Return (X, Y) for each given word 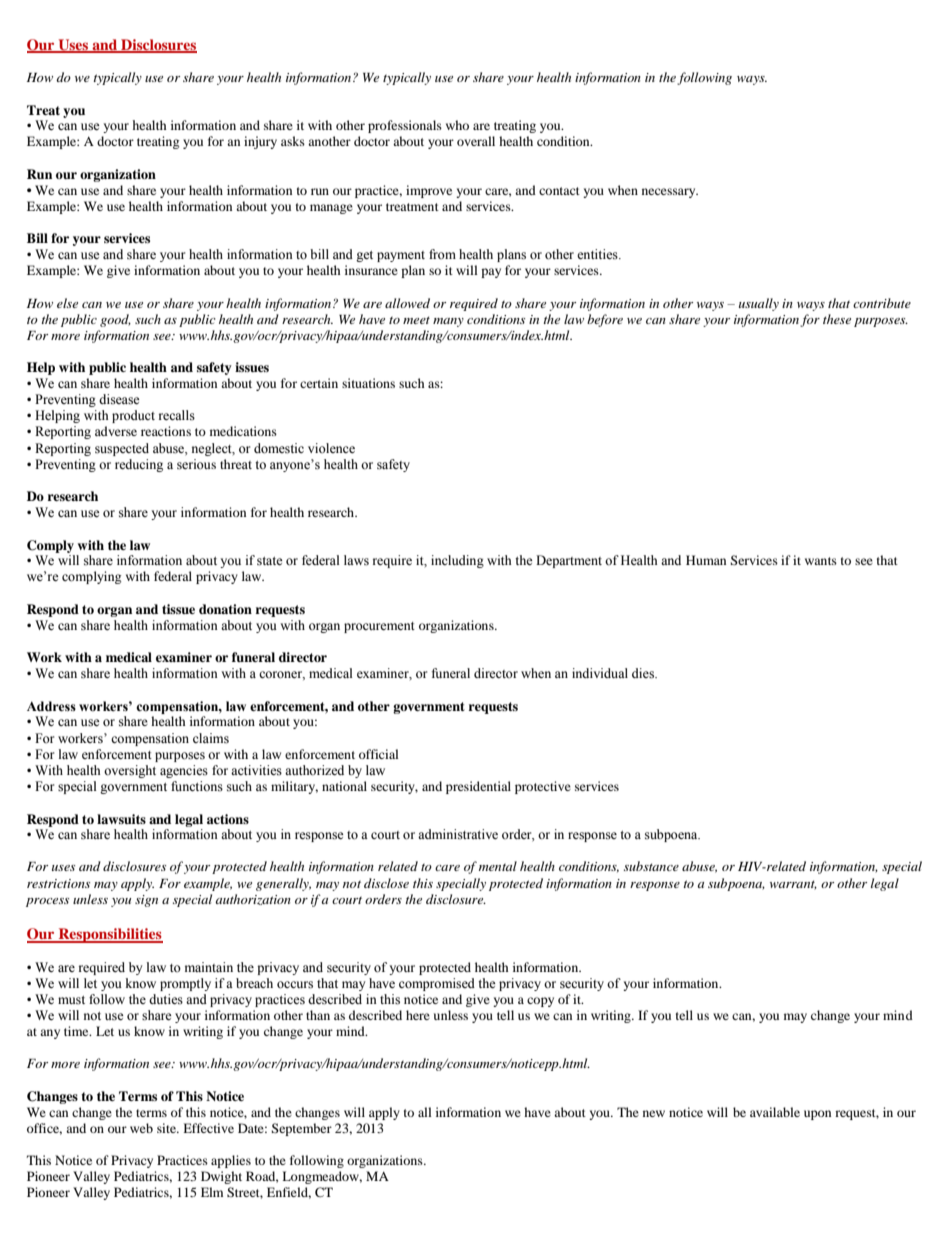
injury (260, 142)
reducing (139, 465)
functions (197, 786)
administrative (458, 834)
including (457, 561)
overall (476, 141)
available (775, 1112)
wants (821, 561)
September (301, 1129)
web (141, 1128)
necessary (670, 193)
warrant (793, 885)
